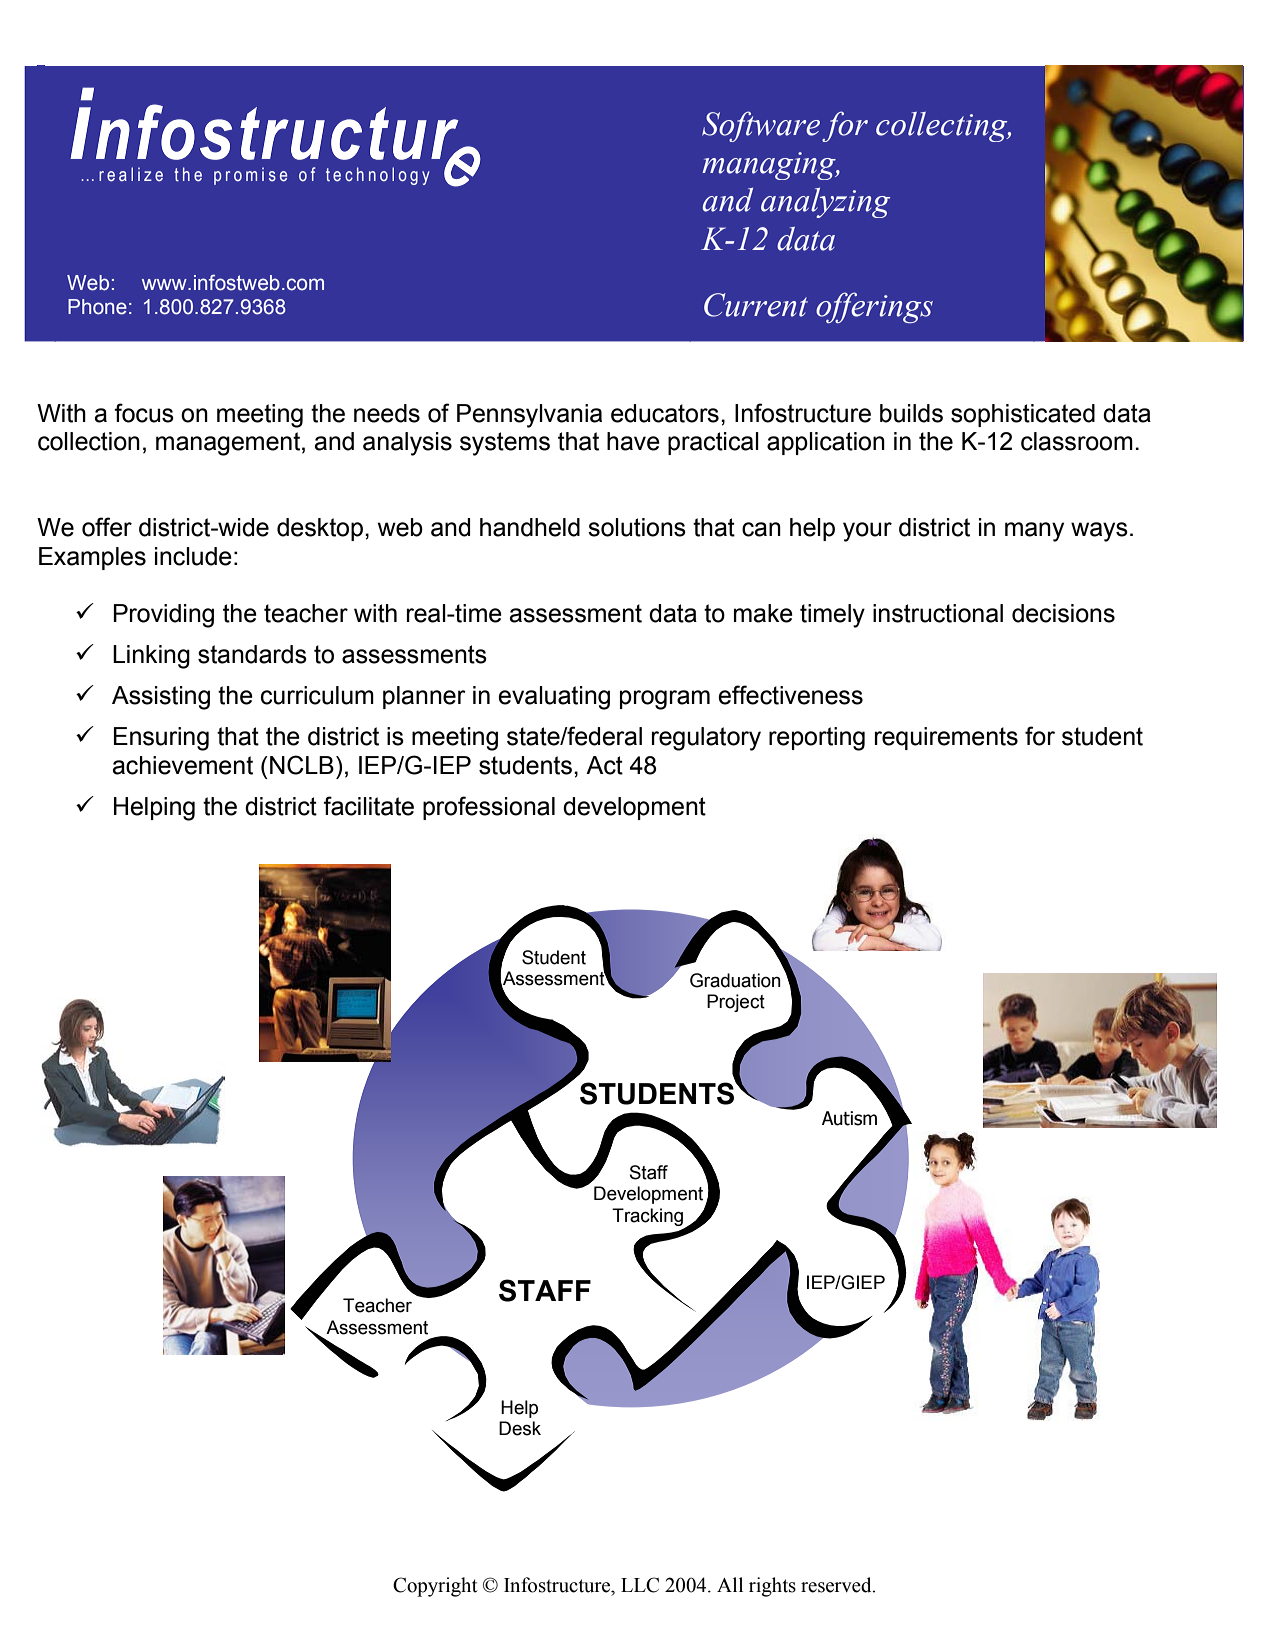 This screenshot has width=1270, height=1643. What do you see at coordinates (368, 806) in the screenshot?
I see `facilitate` at bounding box center [368, 806].
